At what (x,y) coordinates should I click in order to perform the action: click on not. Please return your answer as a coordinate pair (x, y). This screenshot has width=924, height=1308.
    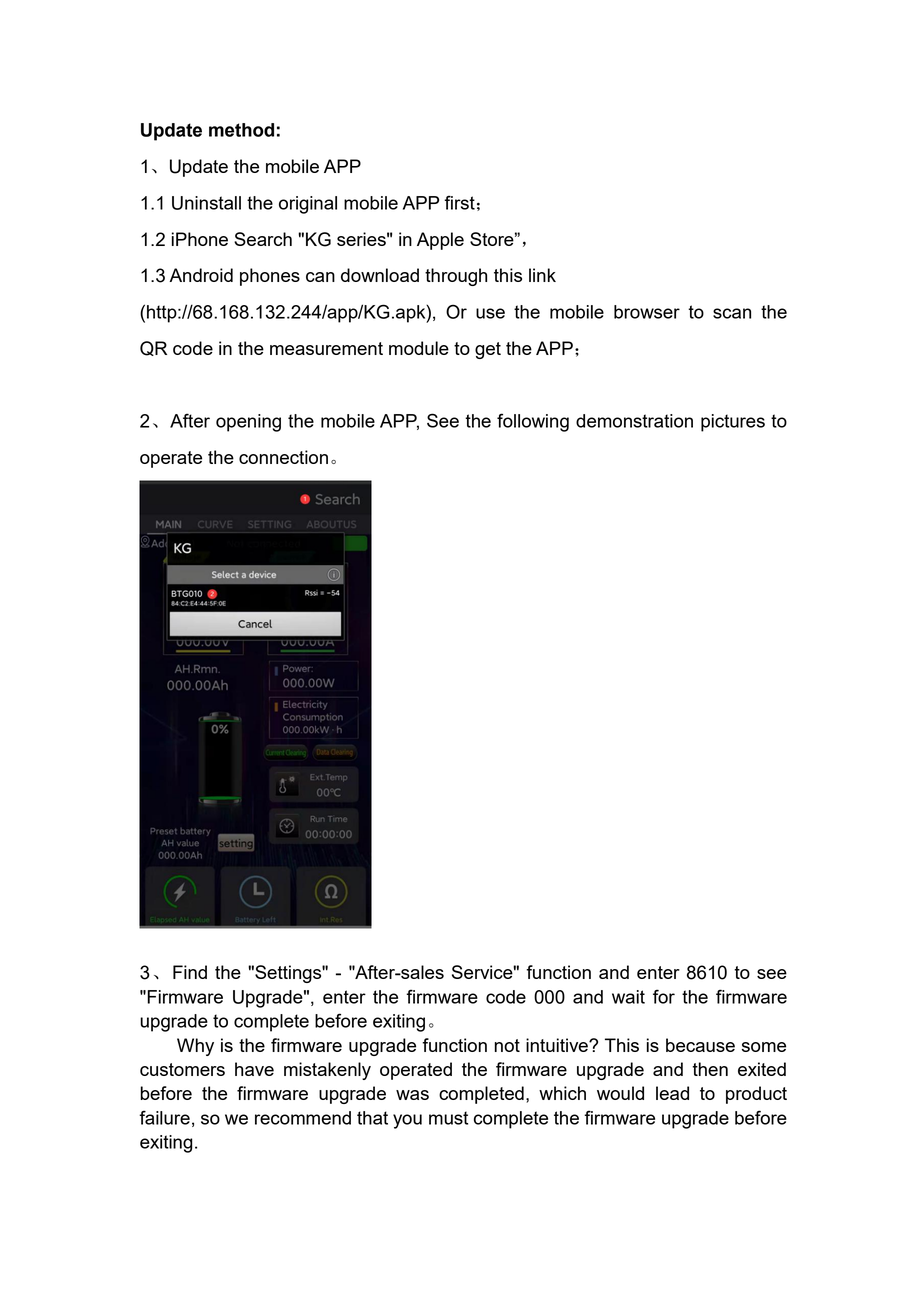
    Looking at the image, I should click on (507, 1045).
